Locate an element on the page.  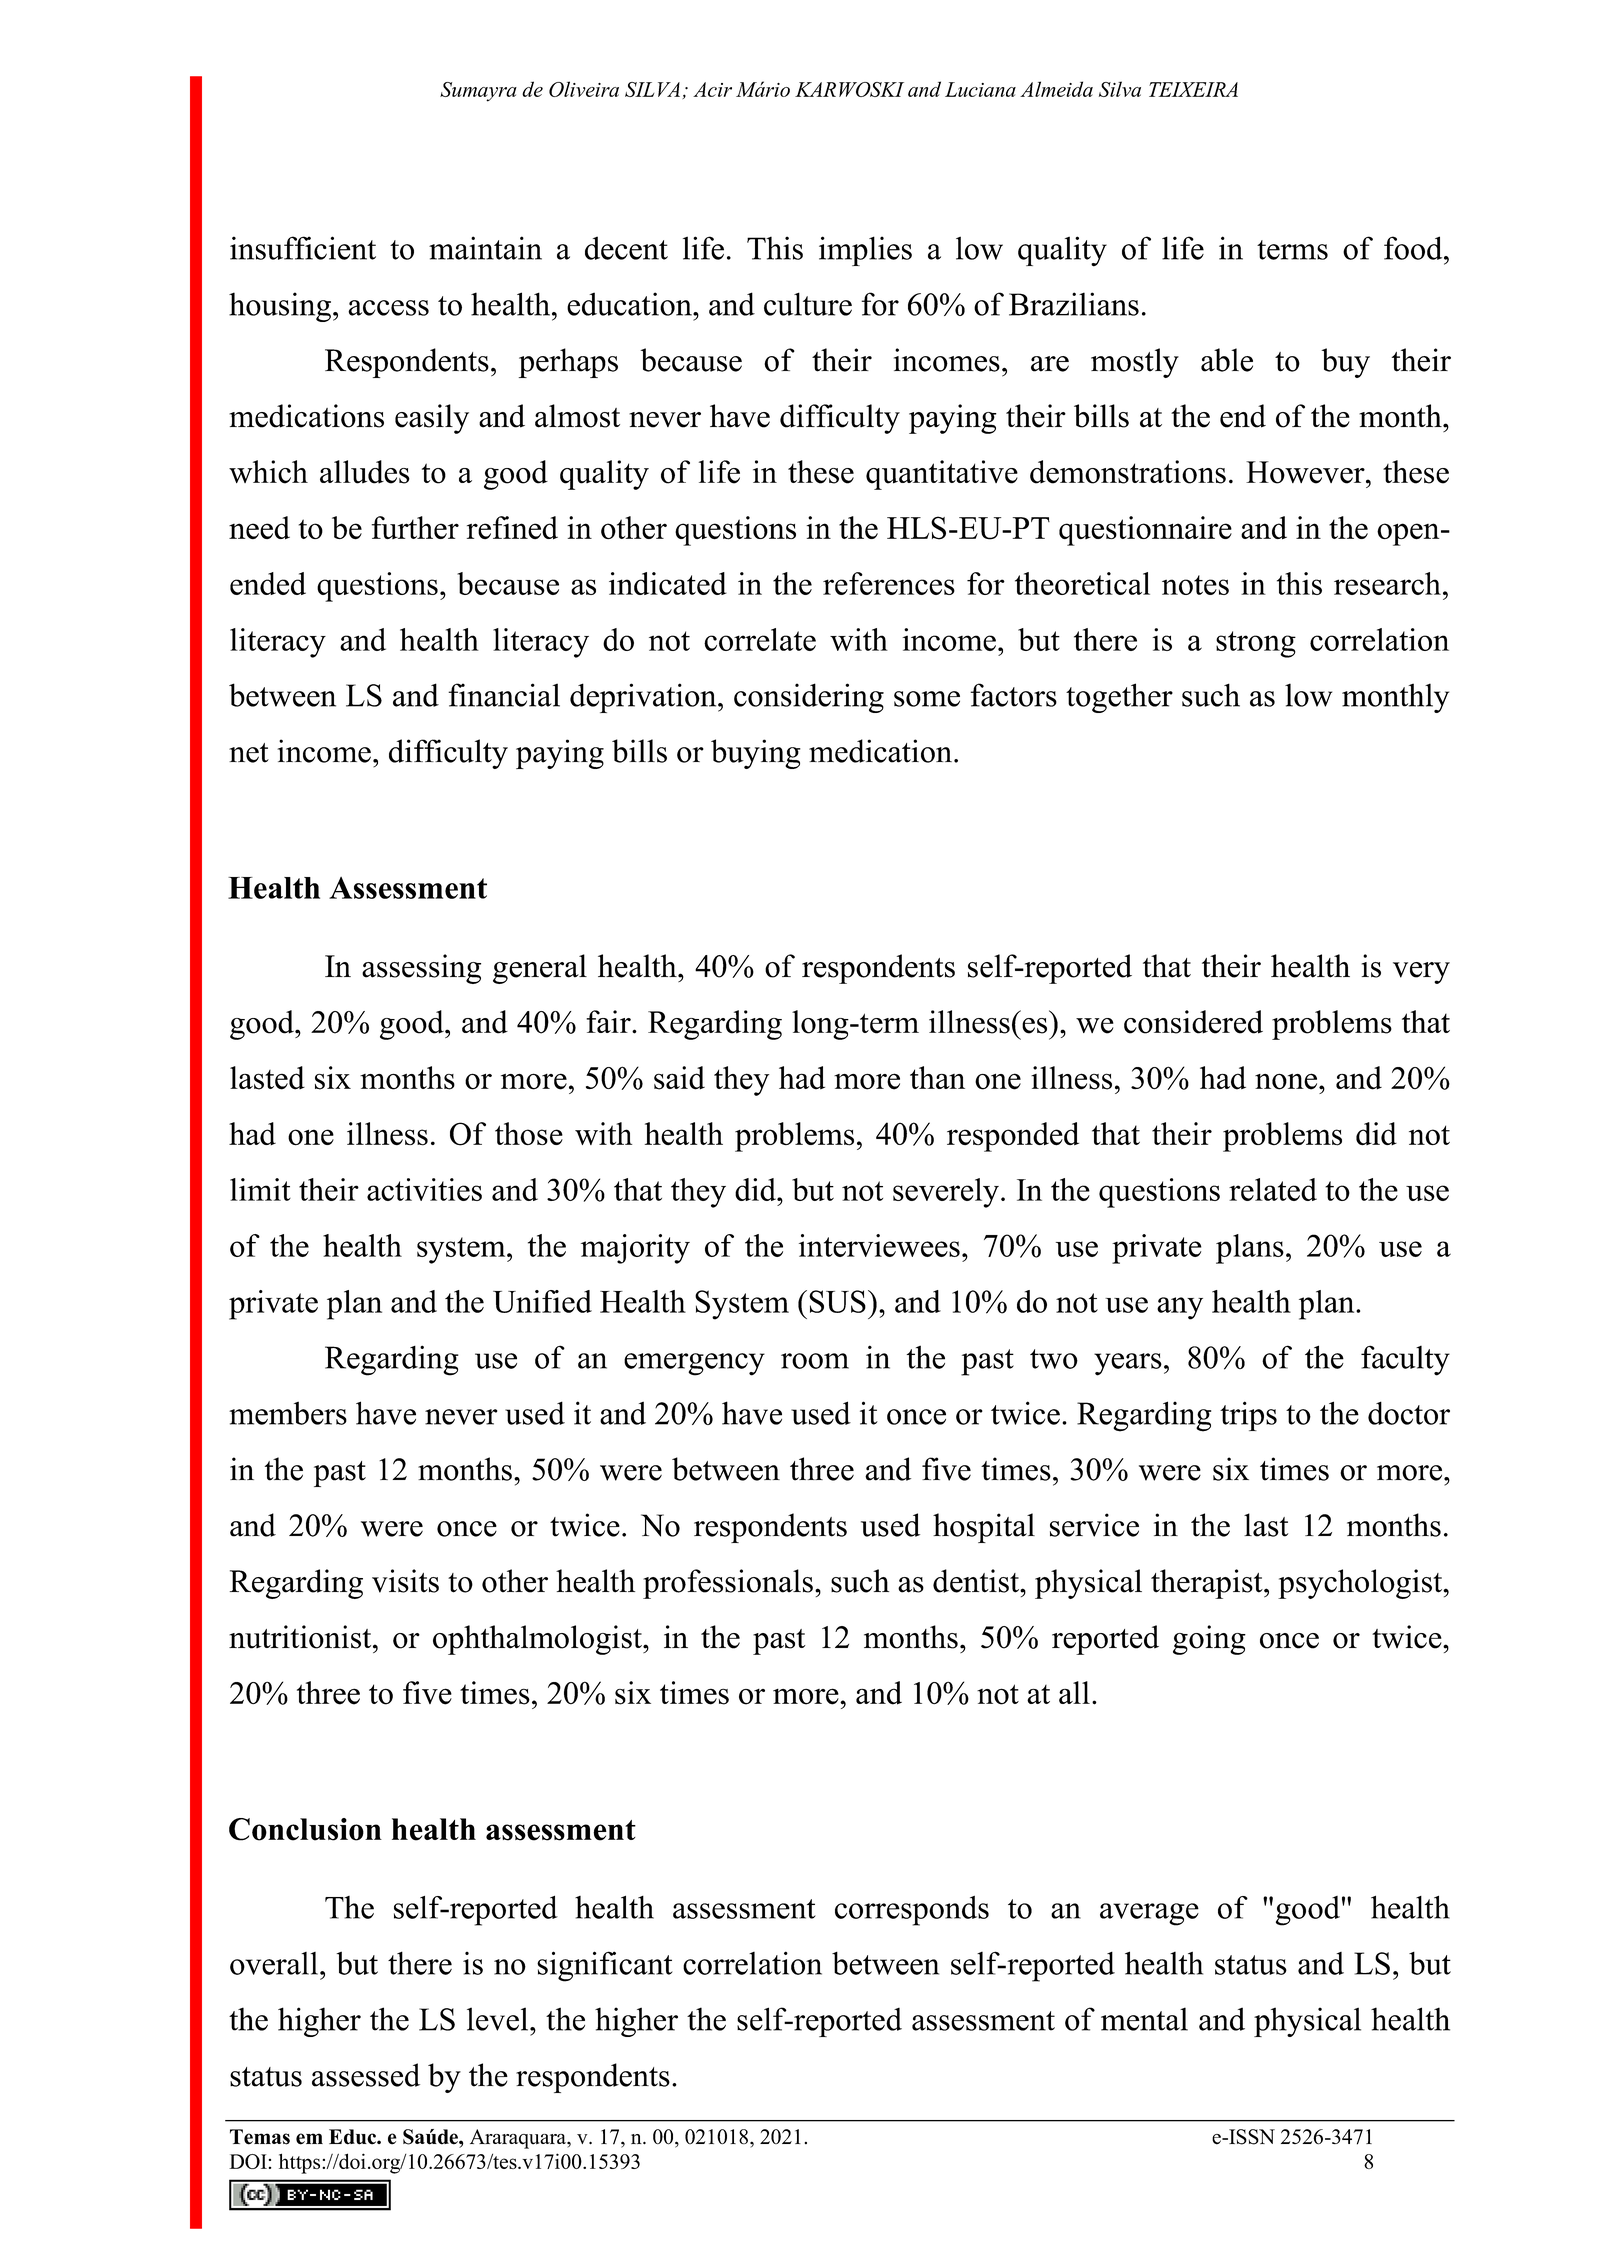
TEIXEIRA is located at coordinates (1193, 89).
